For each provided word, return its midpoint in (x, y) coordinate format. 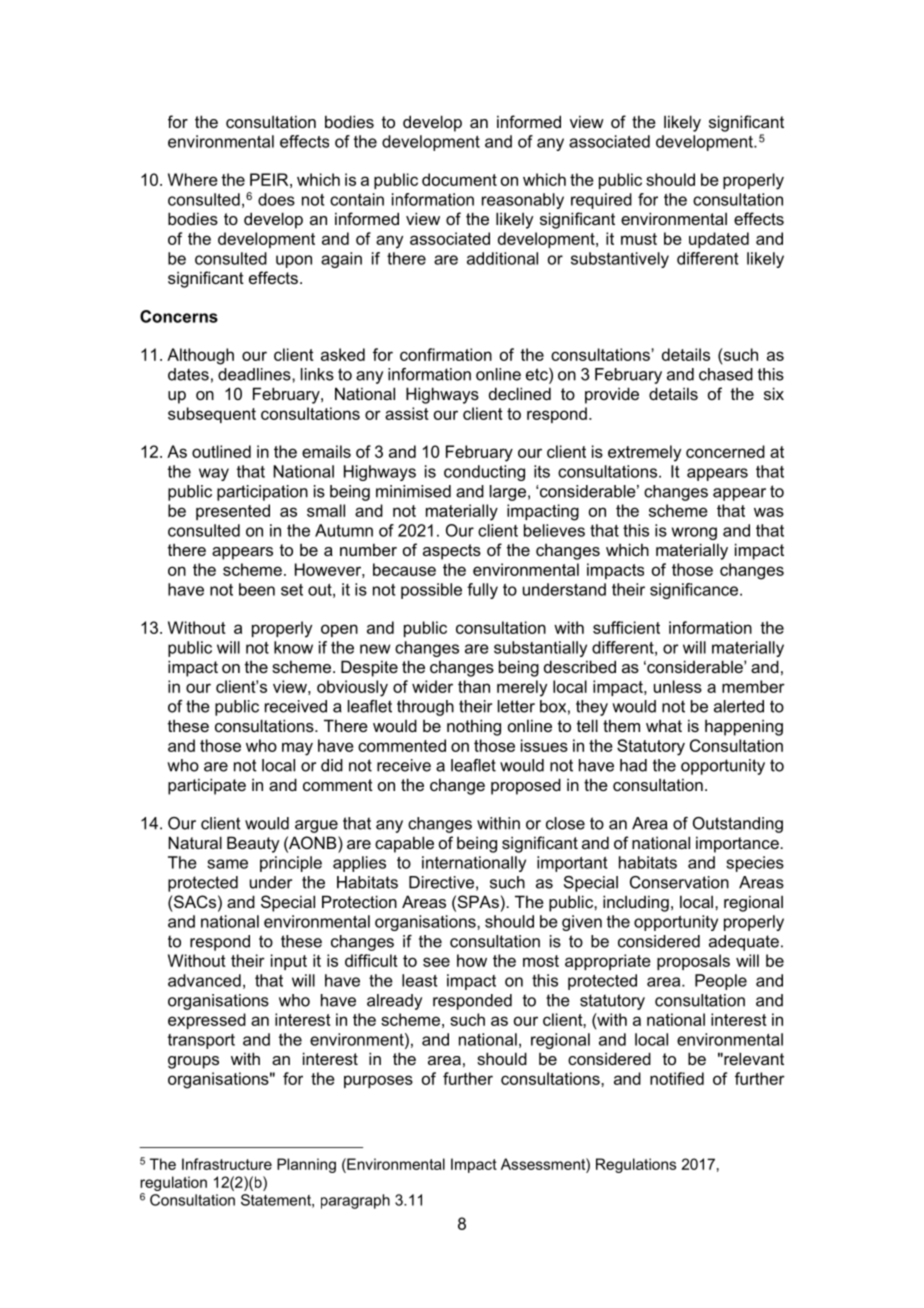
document (459, 179)
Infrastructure (227, 1164)
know (293, 647)
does (276, 199)
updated (719, 240)
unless (678, 686)
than (474, 686)
